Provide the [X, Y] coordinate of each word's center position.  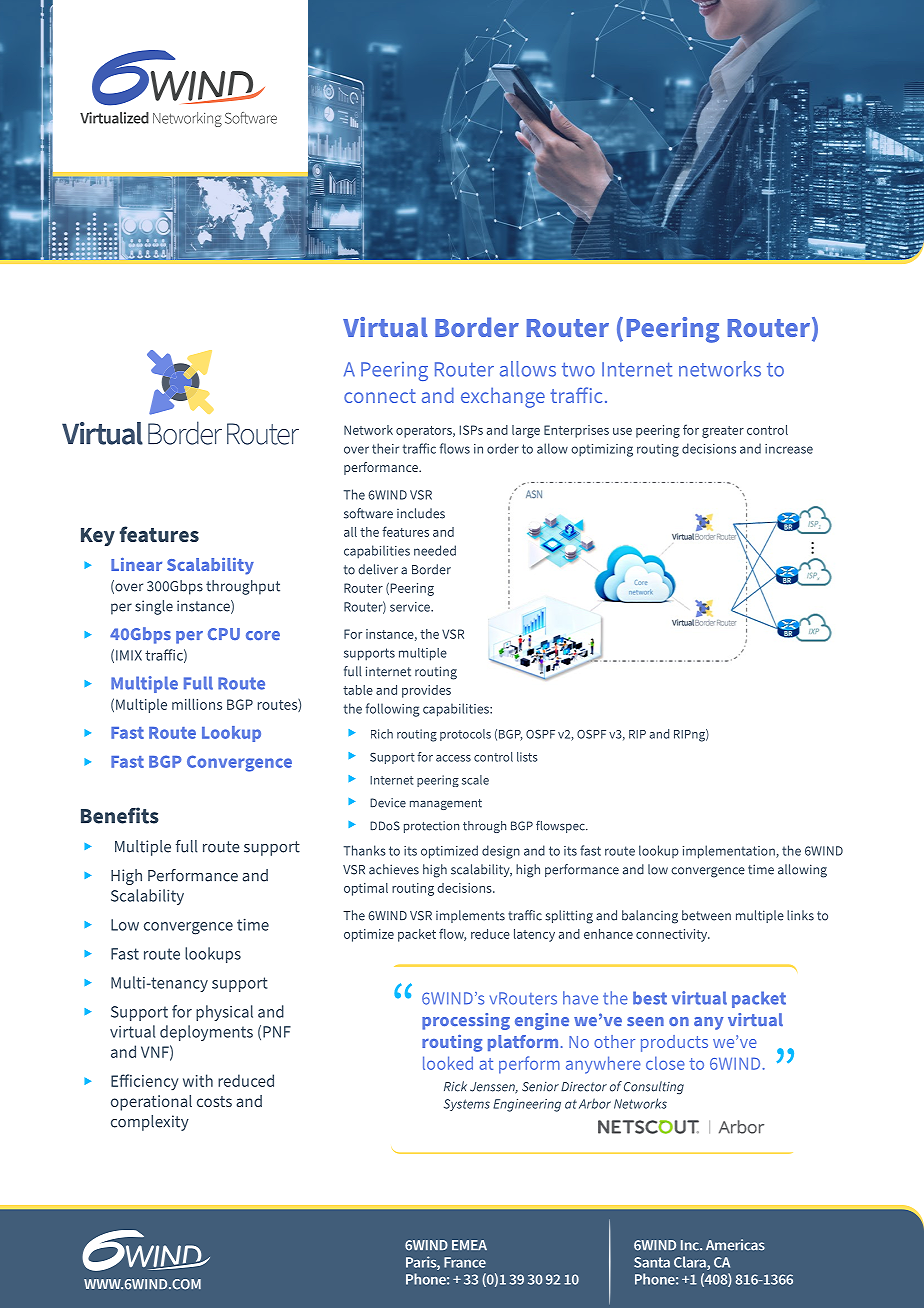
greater [723, 432]
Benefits [120, 815]
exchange [503, 397]
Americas [735, 1245]
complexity [150, 1123]
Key [98, 537]
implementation [730, 852]
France [465, 1262]
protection [431, 827]
